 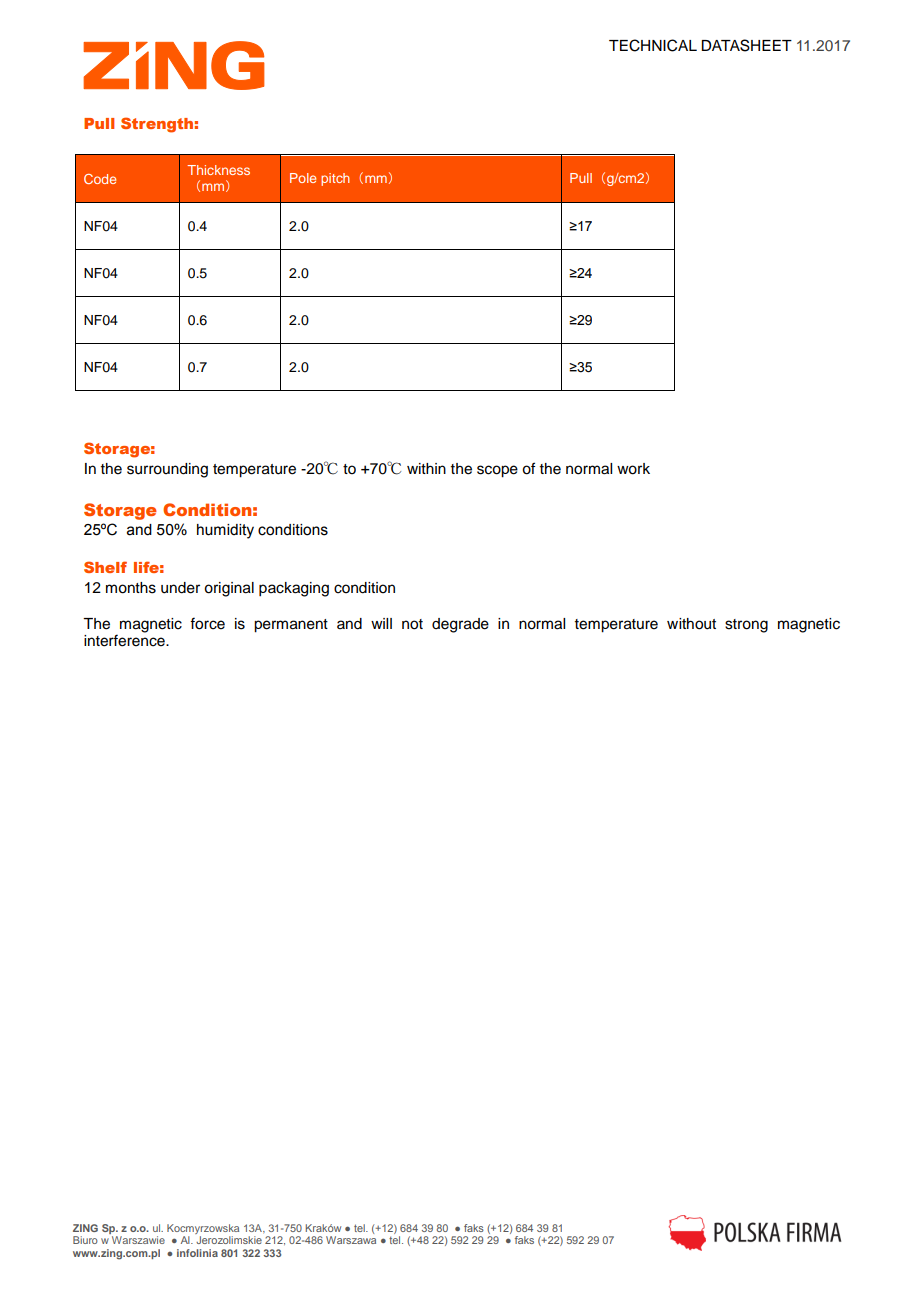 I want to click on without, so click(x=691, y=624).
